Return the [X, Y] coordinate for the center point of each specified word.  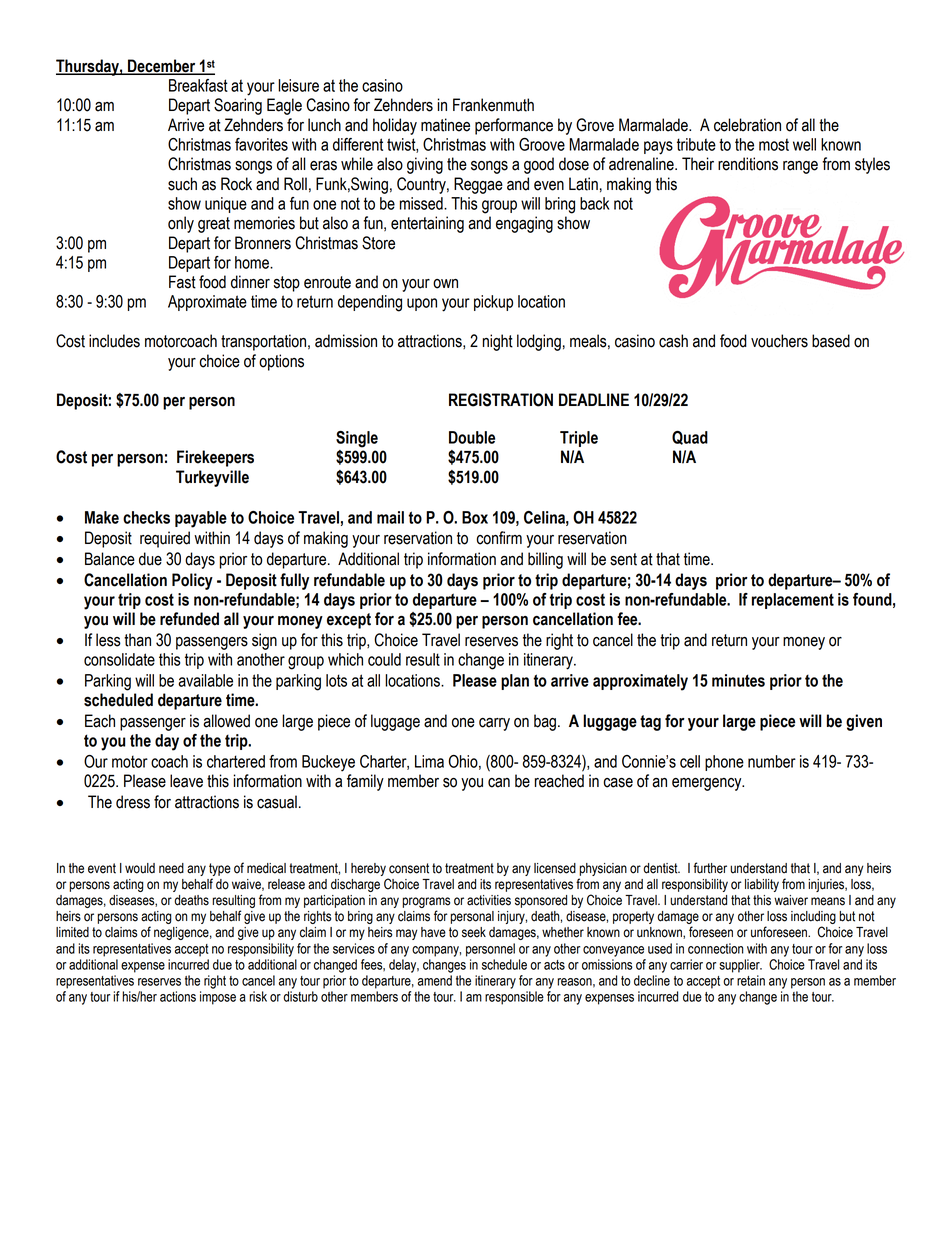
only [181, 224]
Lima [429, 761]
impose [218, 998]
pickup [493, 303]
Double [472, 437]
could [384, 659]
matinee [445, 125]
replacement [793, 601]
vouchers [779, 341]
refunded [189, 619]
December [162, 67]
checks [146, 517]
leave [186, 781]
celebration [747, 125]
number [772, 761]
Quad [690, 438]
